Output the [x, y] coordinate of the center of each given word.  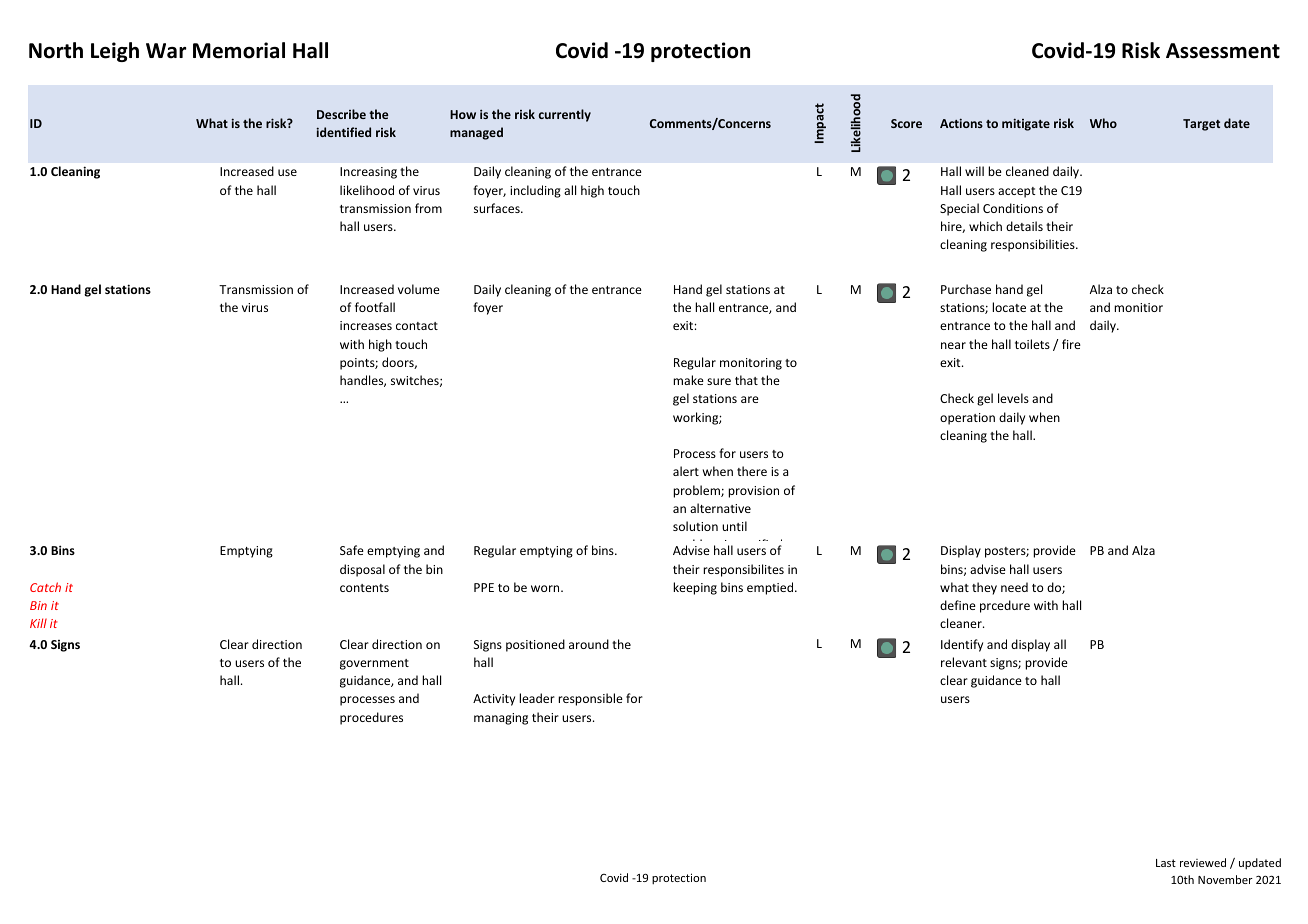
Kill [38, 623]
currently [565, 115]
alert [686, 471]
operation [967, 419]
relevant [964, 662]
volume [419, 289]
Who [1103, 123]
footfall [375, 307]
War [166, 51]
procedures [371, 718]
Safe [352, 550]
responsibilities [1034, 245]
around [589, 644]
